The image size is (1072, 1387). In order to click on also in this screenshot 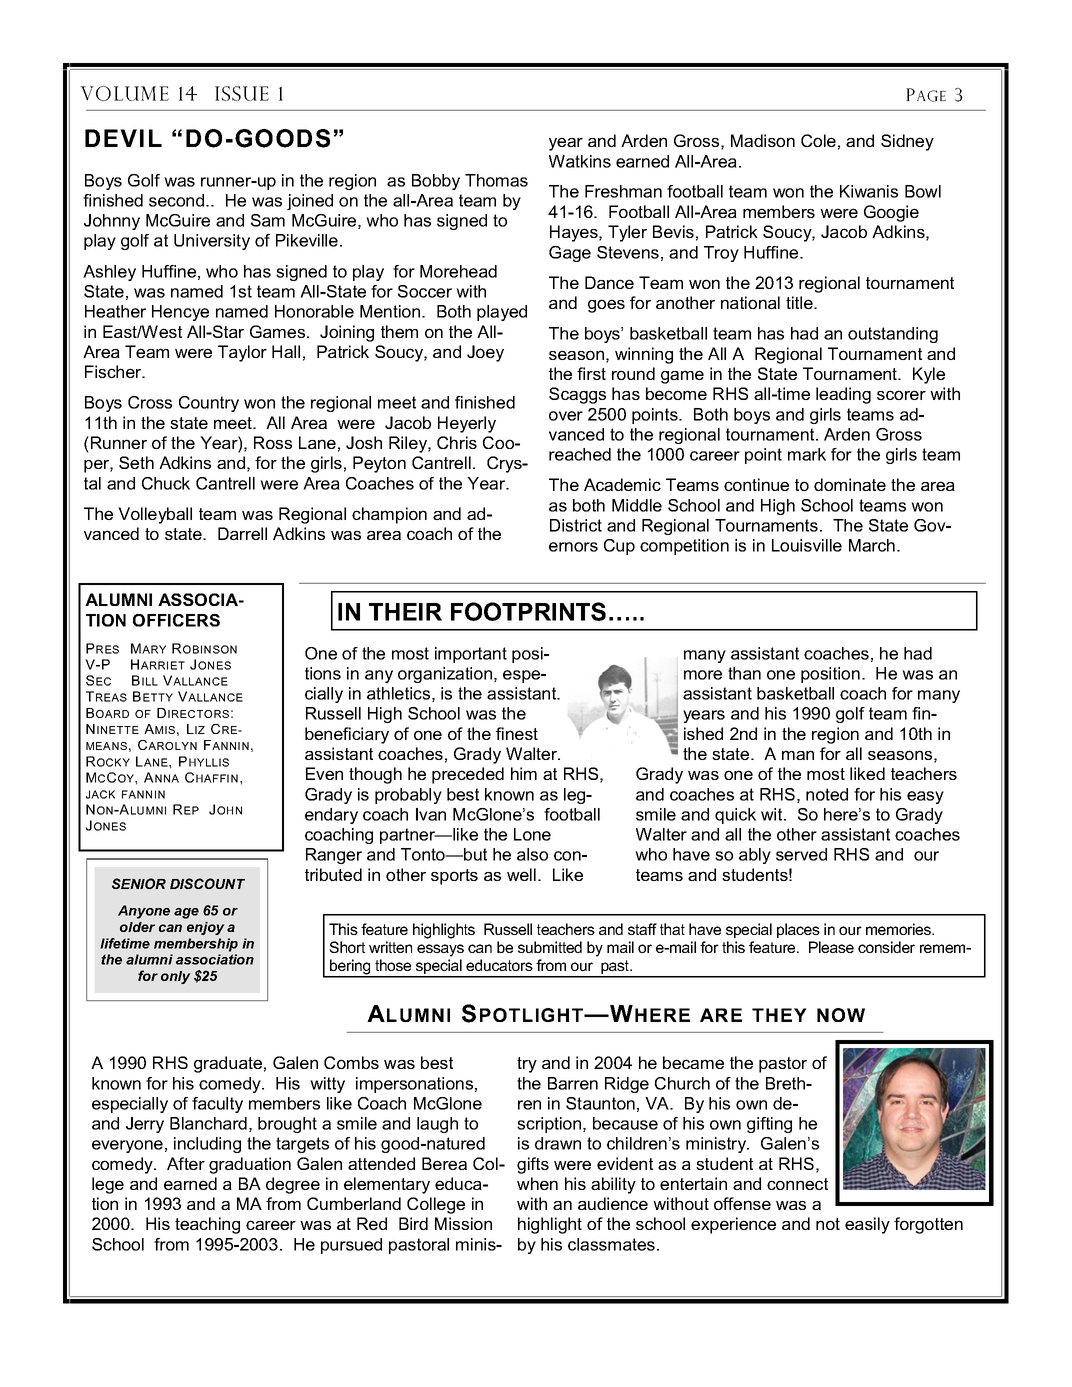, I will do `click(532, 854)`.
